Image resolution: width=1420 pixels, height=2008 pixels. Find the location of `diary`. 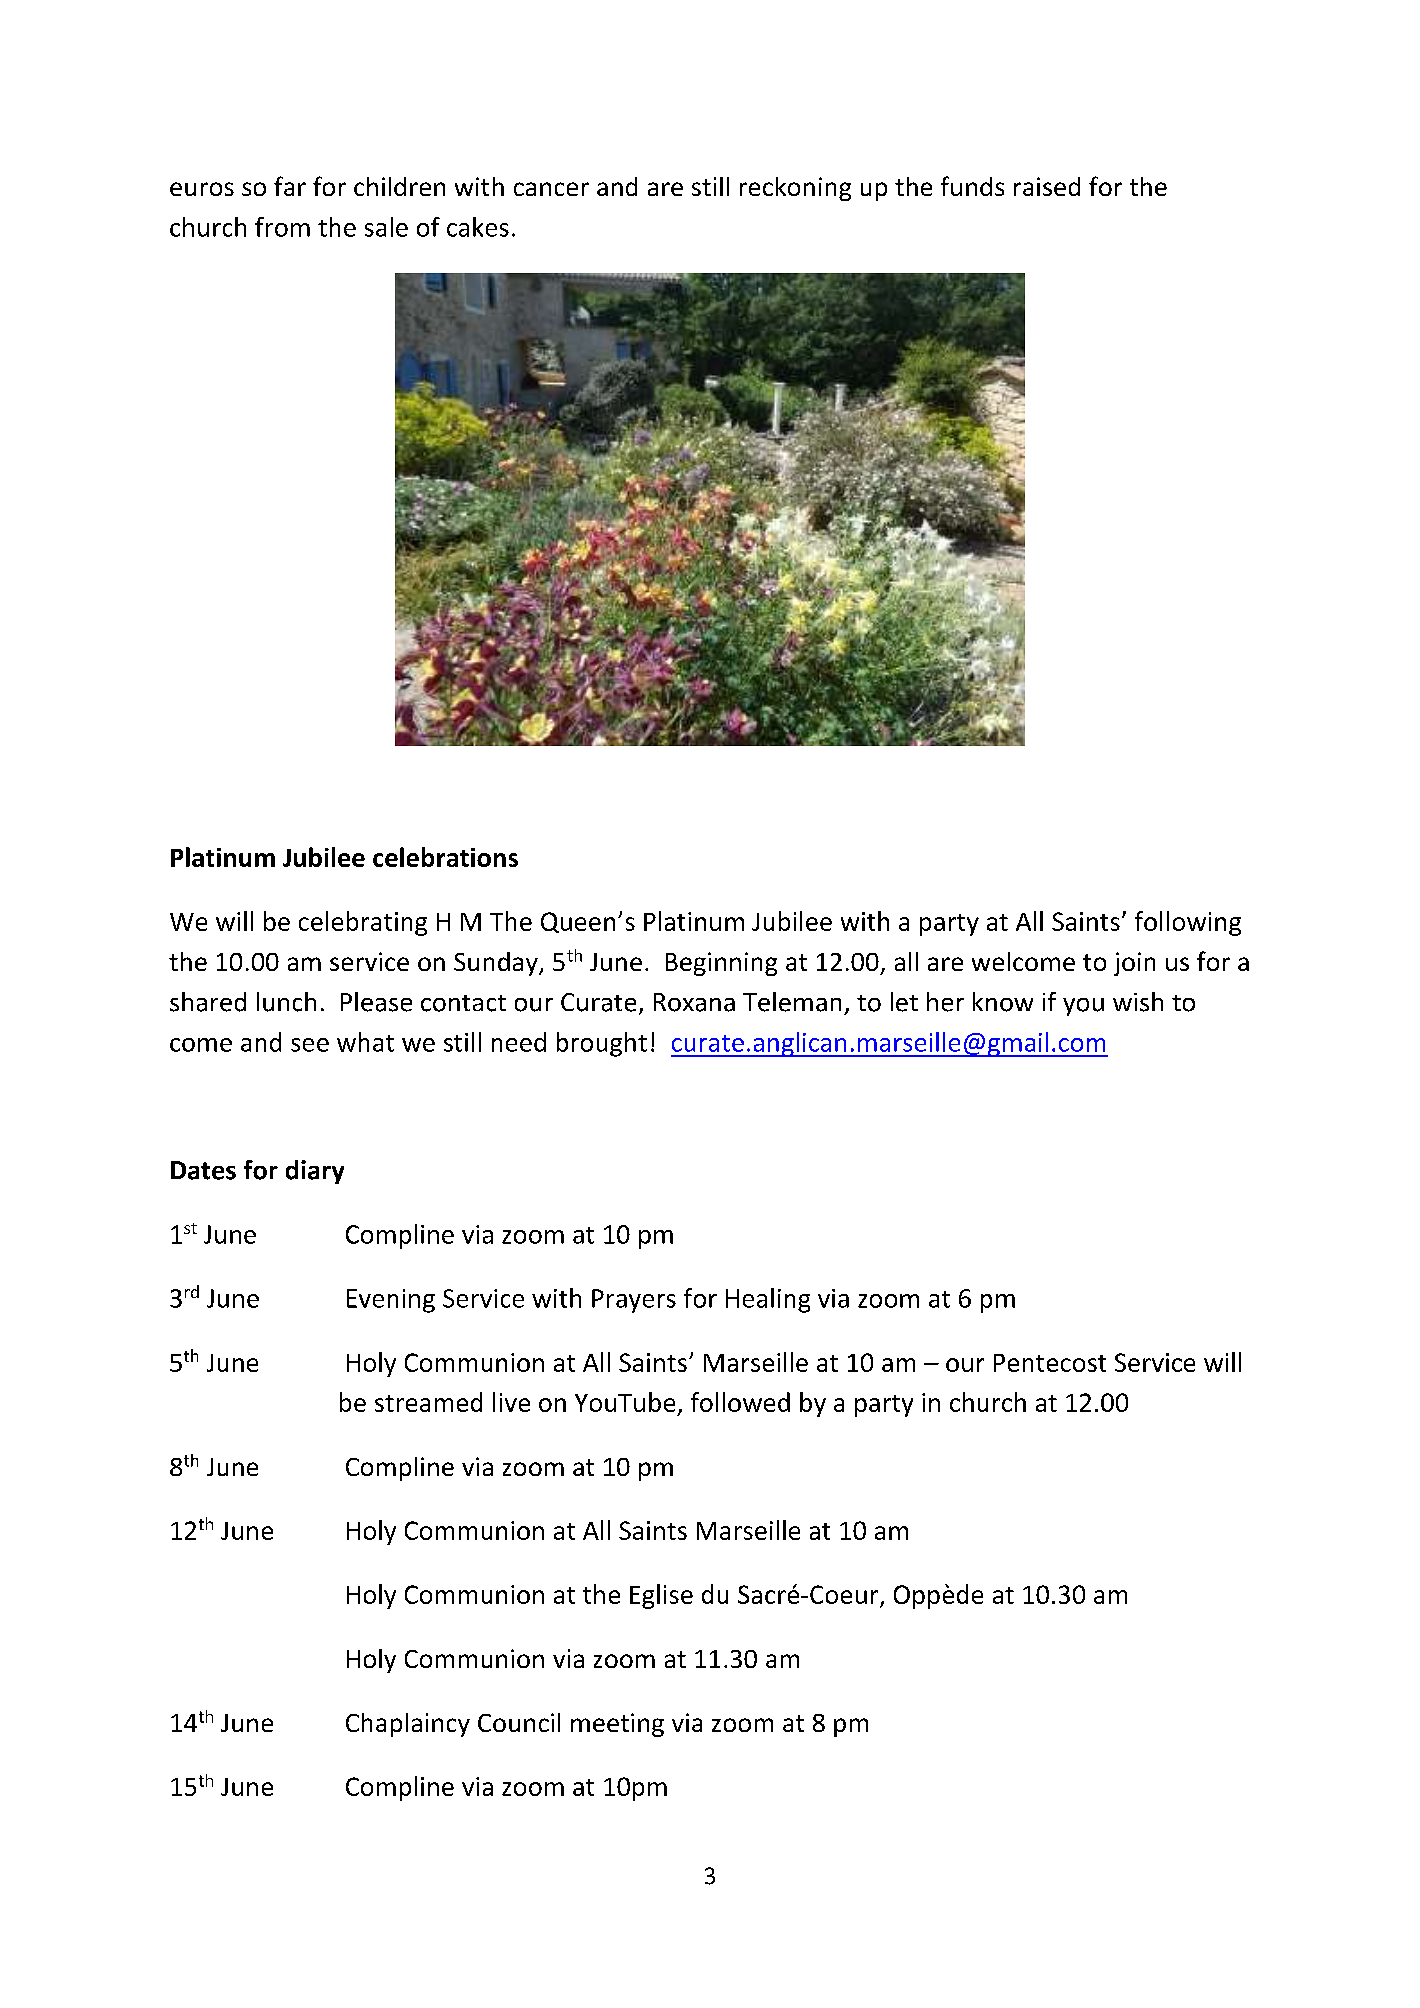

diary is located at coordinates (315, 1172).
